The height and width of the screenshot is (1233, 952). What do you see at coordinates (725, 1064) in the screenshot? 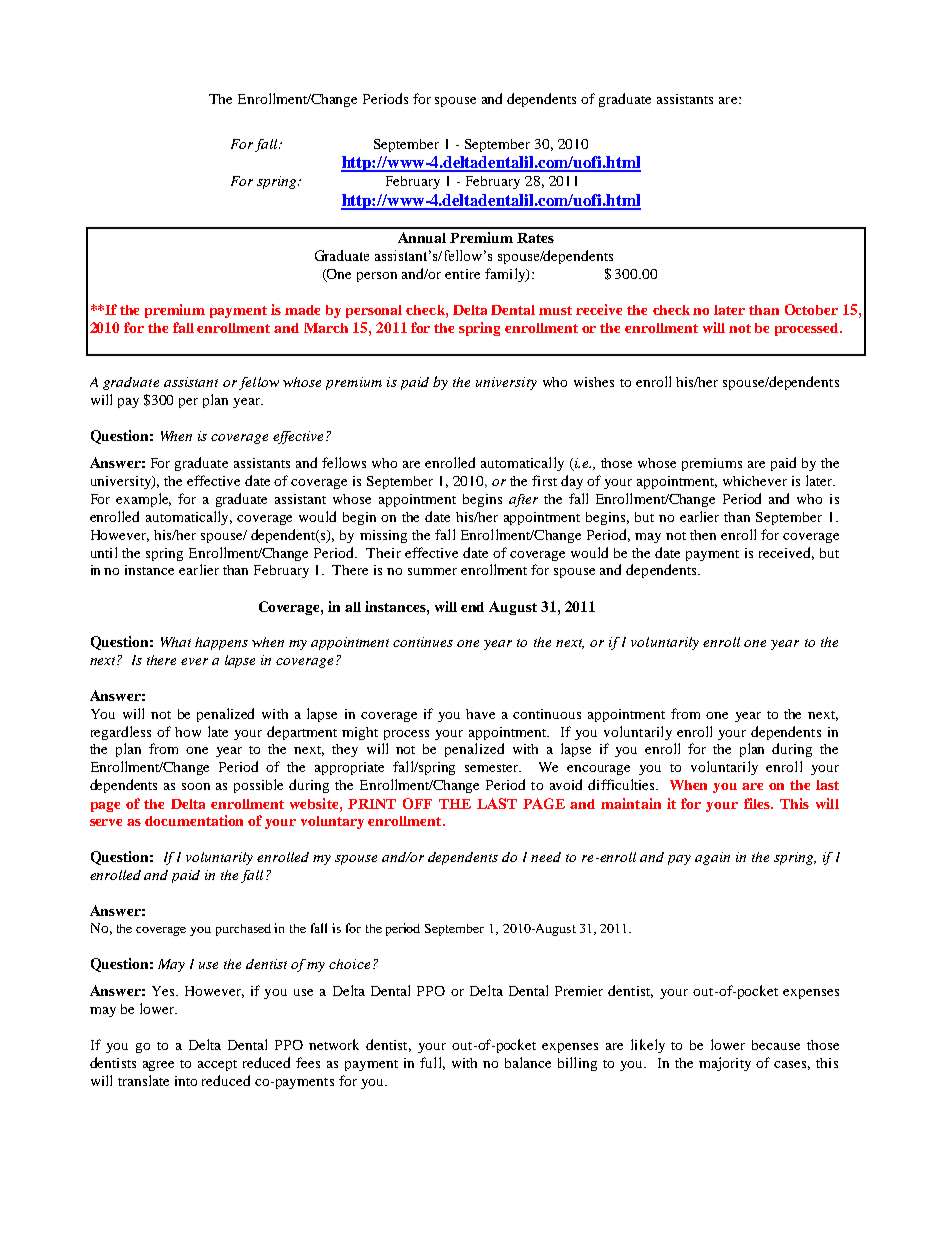
I see `majority` at bounding box center [725, 1064].
